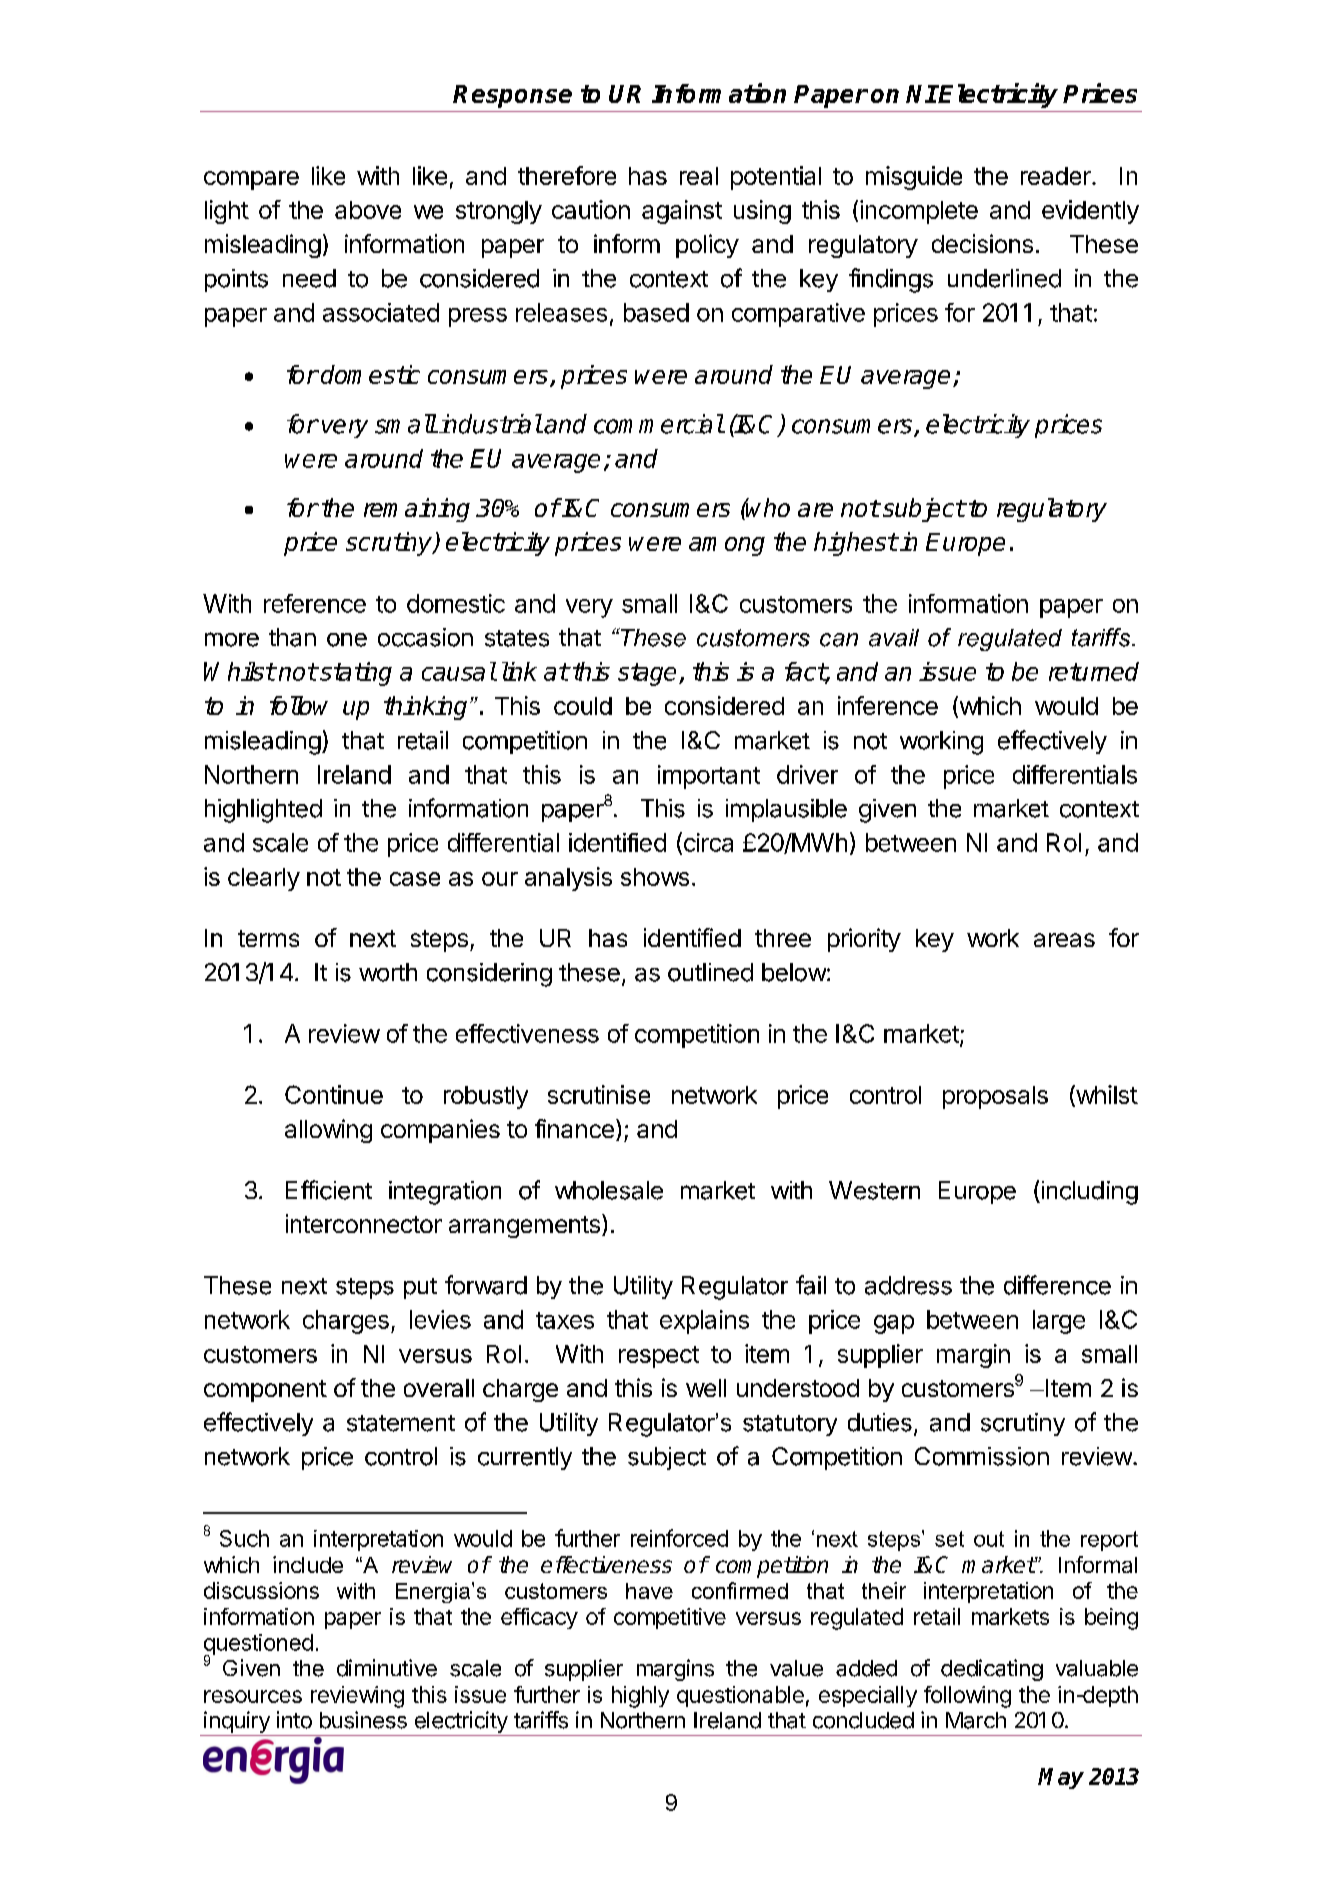 This screenshot has width=1341, height=1895. What do you see at coordinates (710, 972) in the screenshot?
I see `outlined` at bounding box center [710, 972].
